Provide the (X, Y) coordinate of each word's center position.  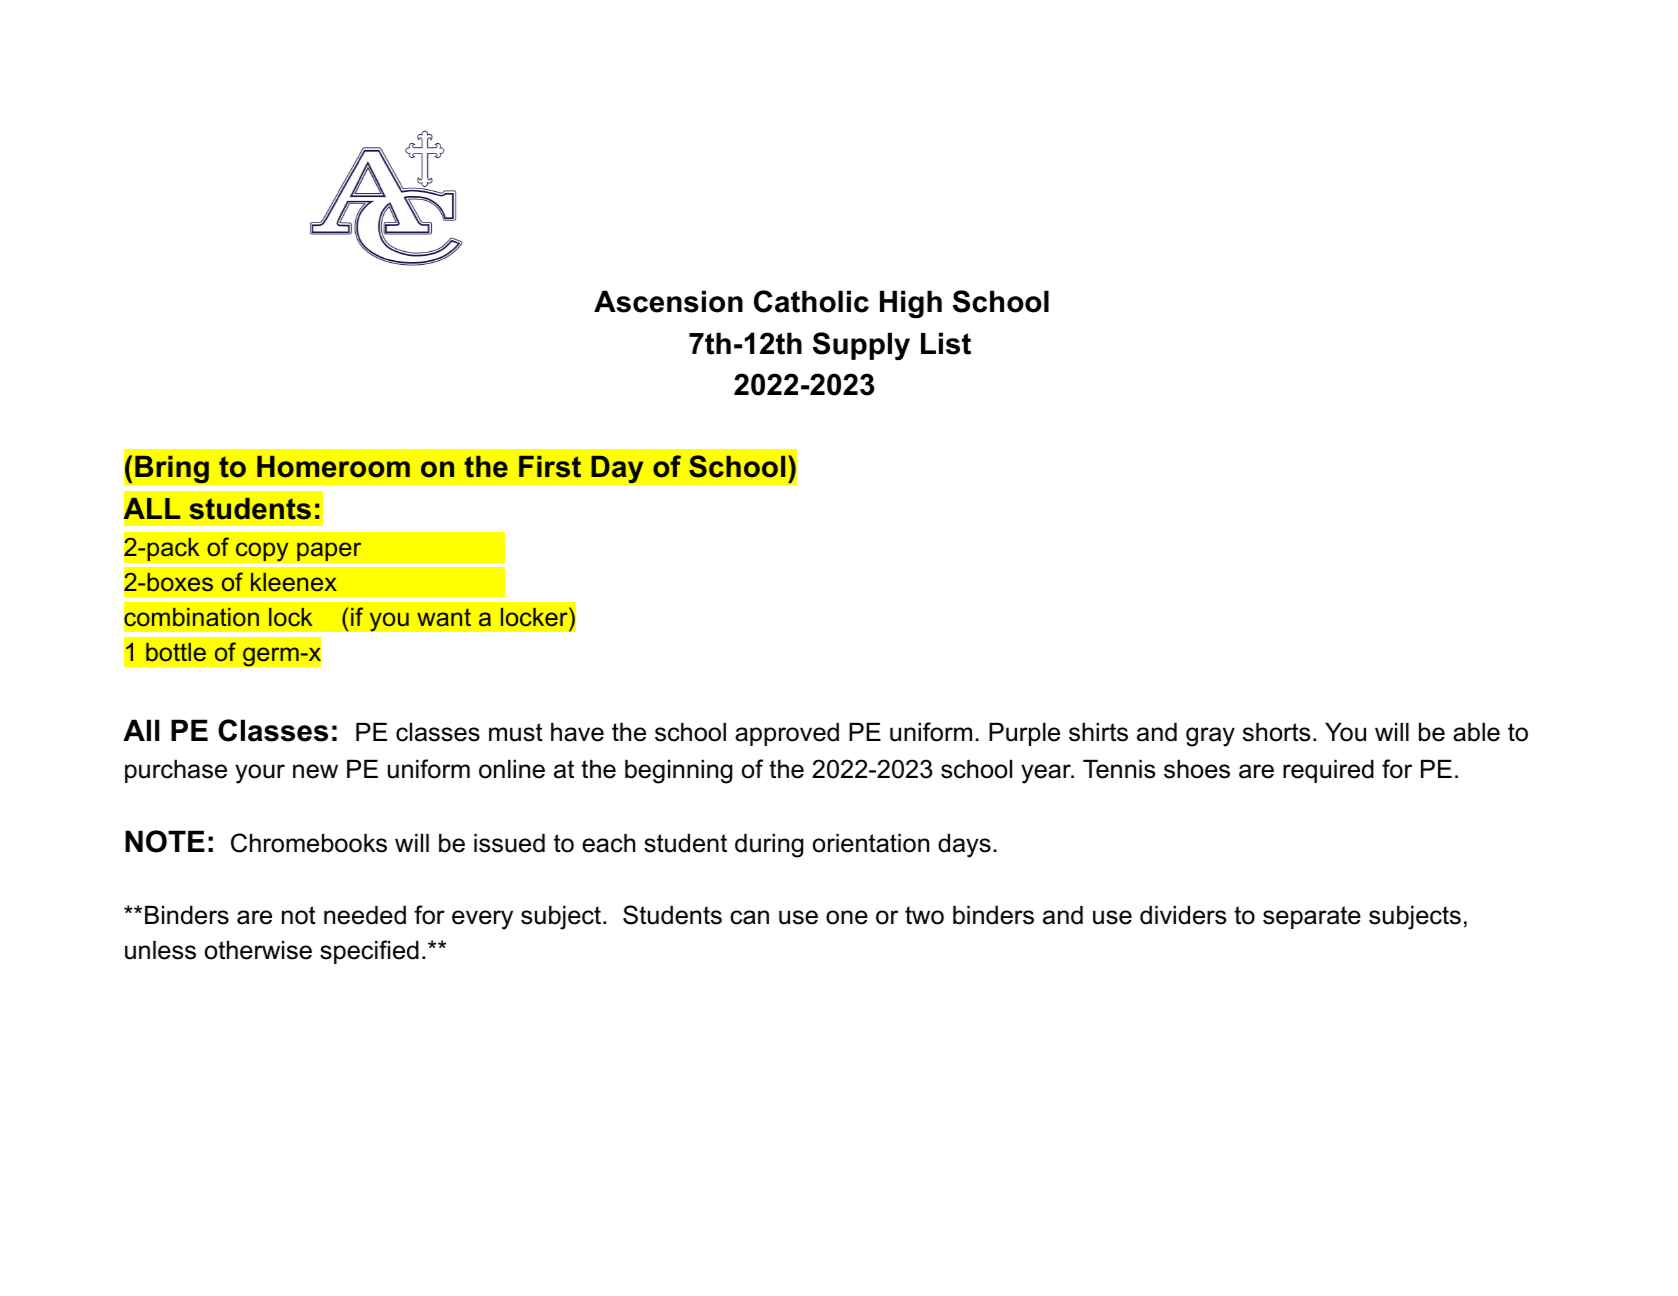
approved (787, 734)
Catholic (811, 301)
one (847, 917)
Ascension (668, 301)
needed (365, 915)
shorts (1276, 732)
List (946, 343)
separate (1312, 917)
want (444, 617)
